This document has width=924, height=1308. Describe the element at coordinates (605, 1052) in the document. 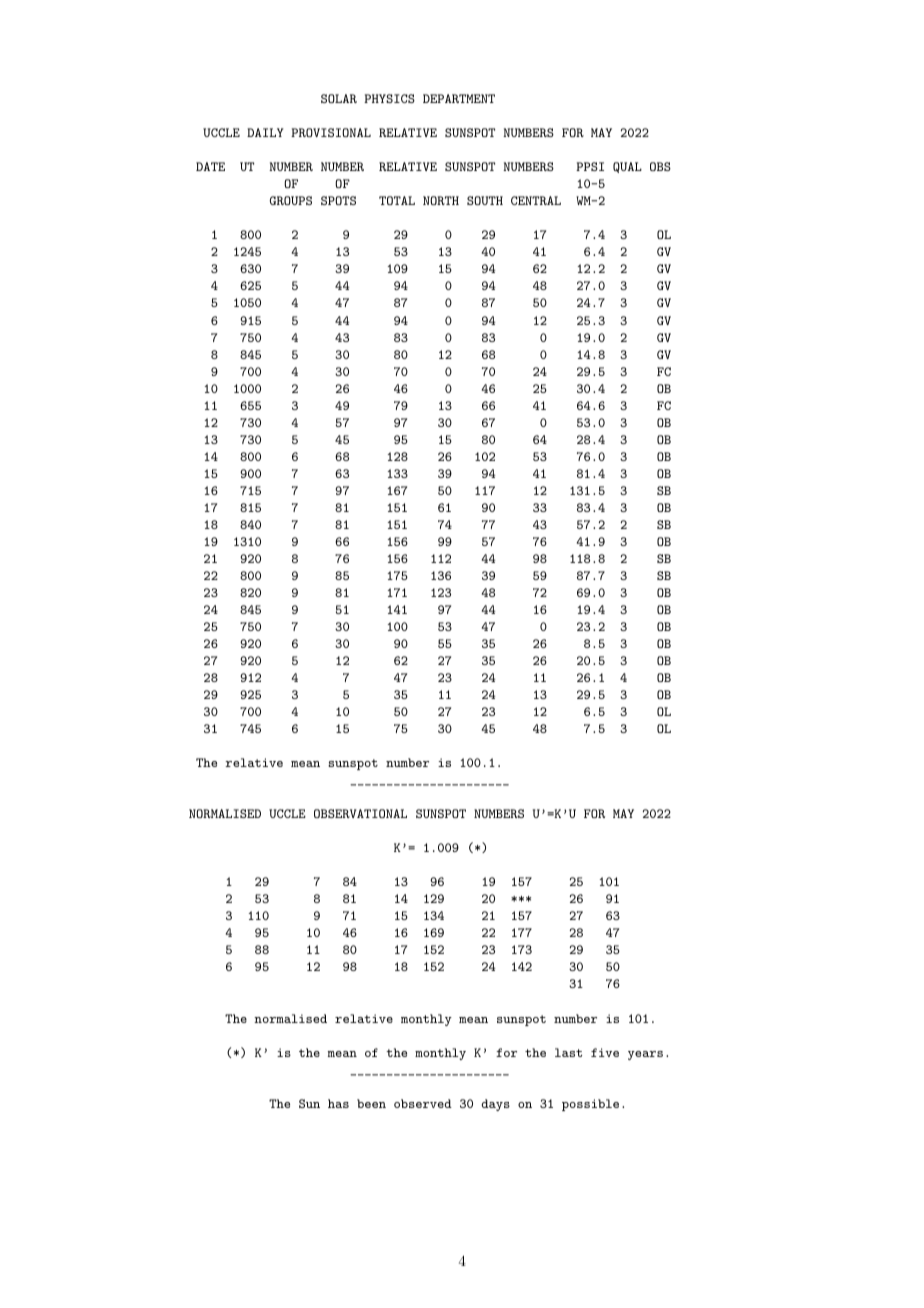

I see `five` at that location.
